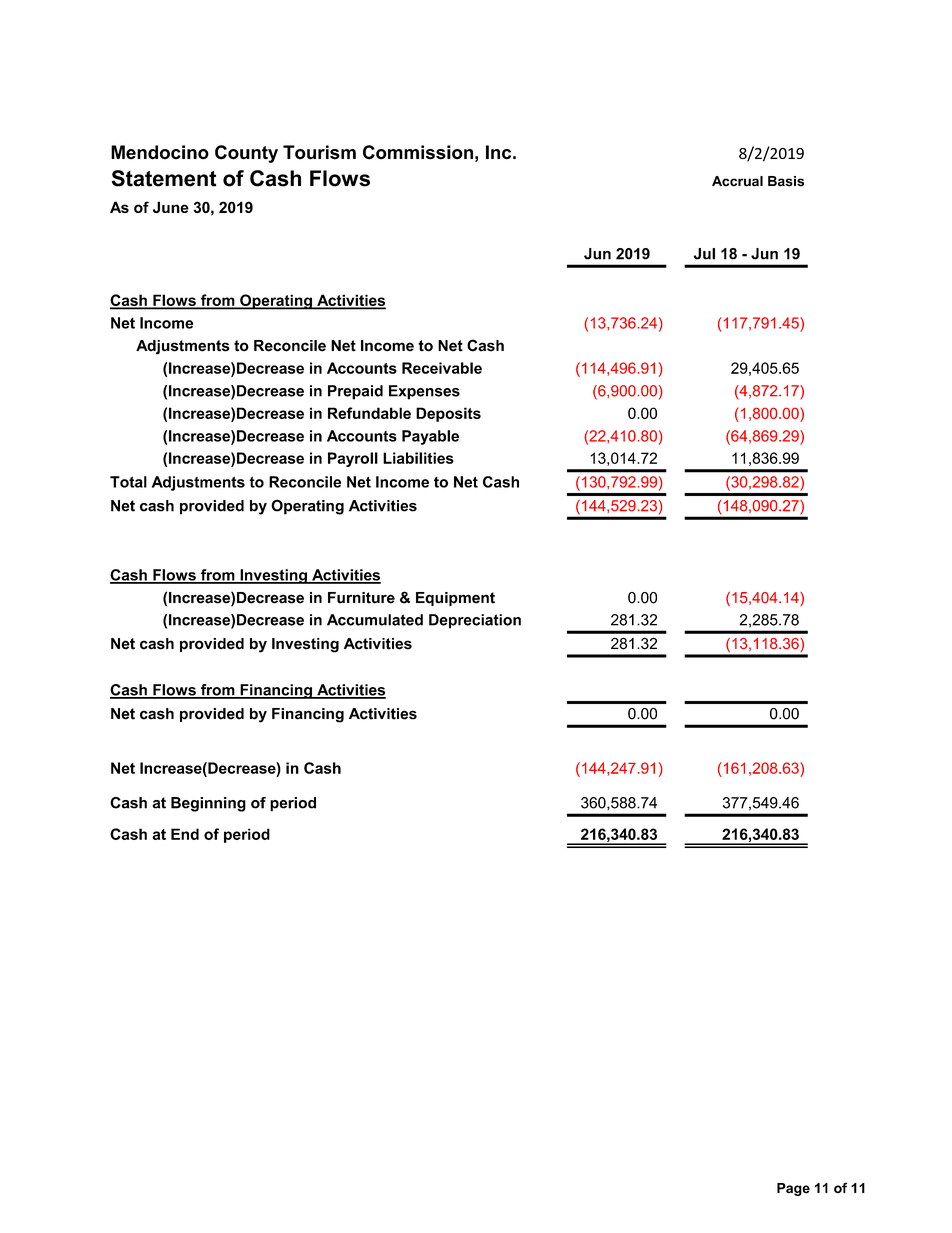 The height and width of the image is (1233, 952). I want to click on Deposits, so click(448, 414).
